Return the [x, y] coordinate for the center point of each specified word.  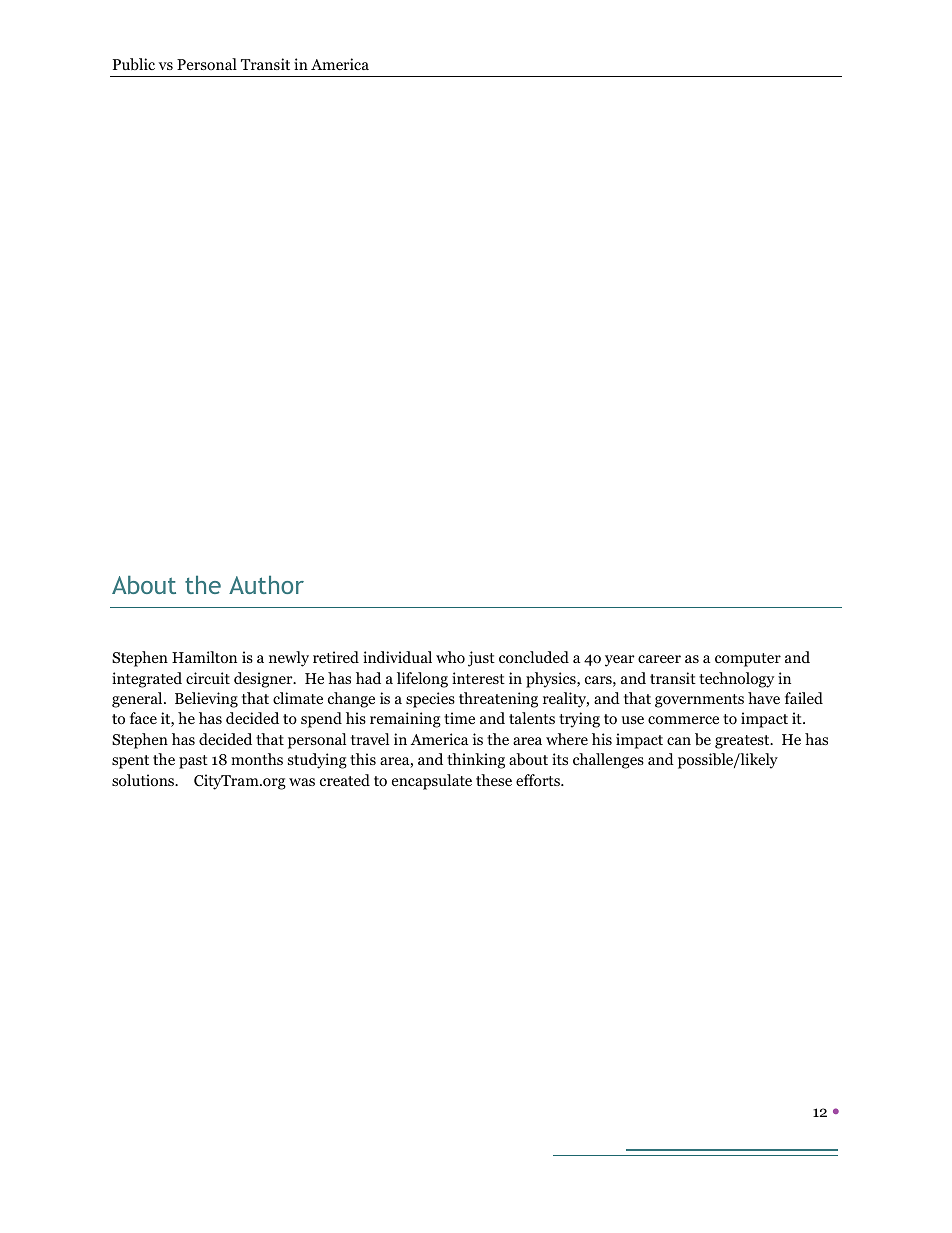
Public [134, 64]
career [659, 659]
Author [266, 585]
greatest [743, 742]
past [193, 762]
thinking [476, 761]
